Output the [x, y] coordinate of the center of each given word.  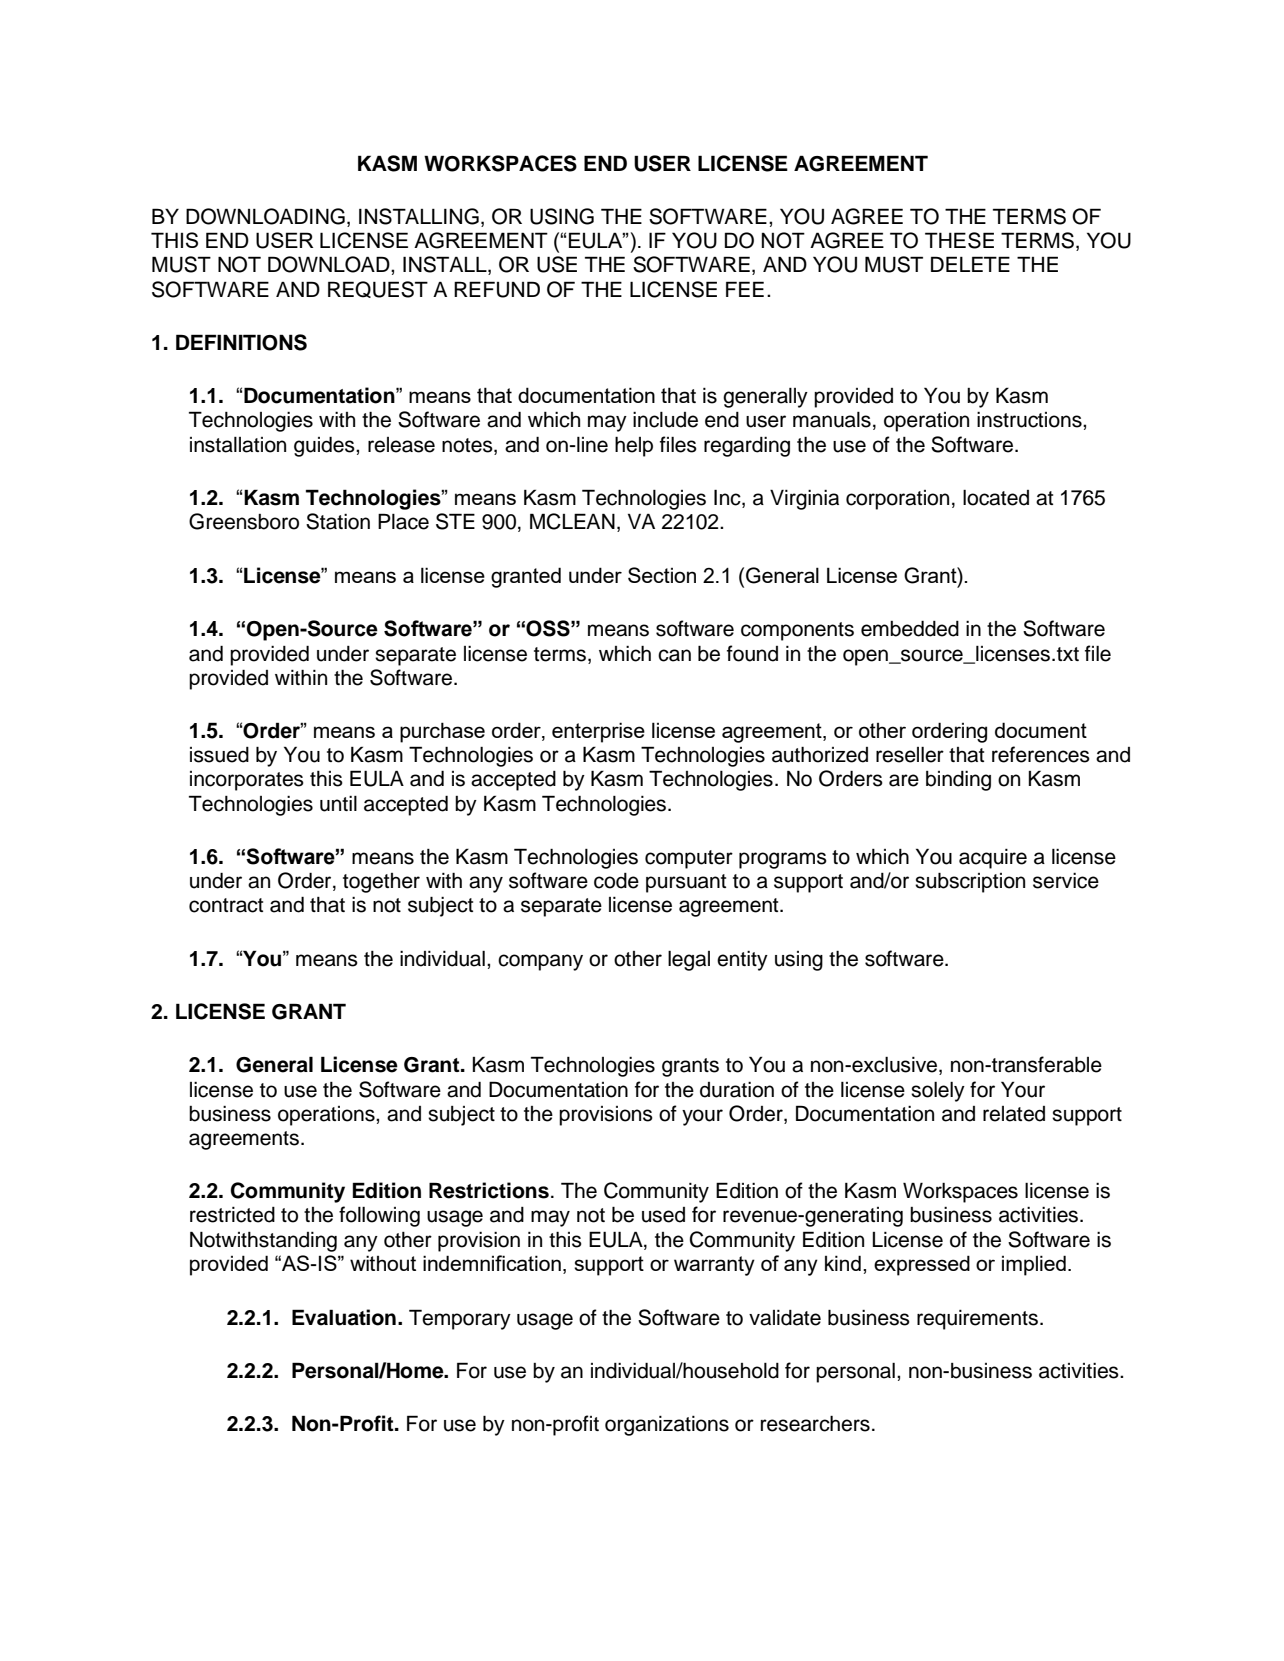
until [338, 804]
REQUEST [378, 289]
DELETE [970, 264]
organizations [667, 1426]
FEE [745, 289]
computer [689, 859]
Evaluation [344, 1317]
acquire [993, 859]
